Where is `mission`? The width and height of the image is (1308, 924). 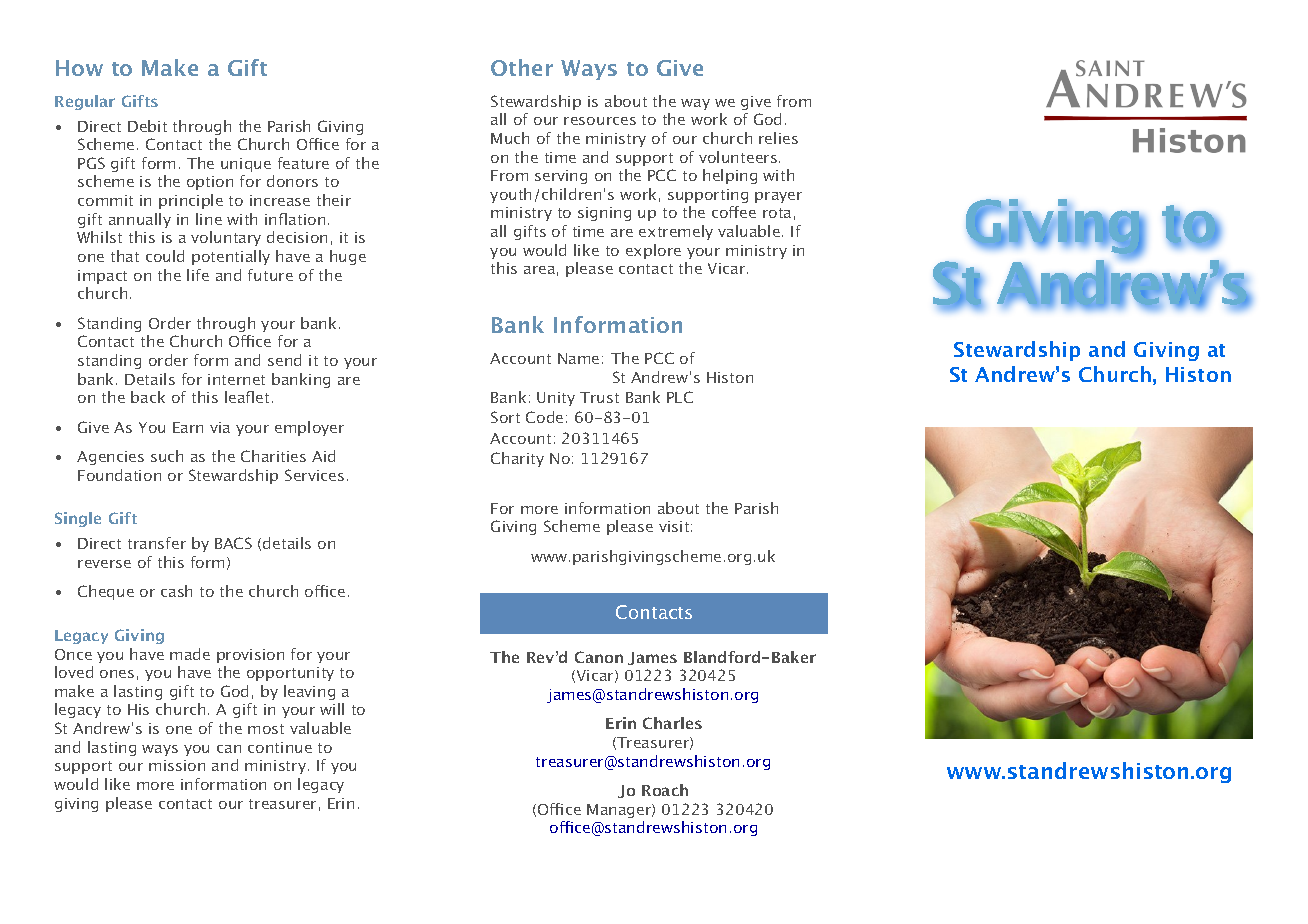 mission is located at coordinates (177, 765).
